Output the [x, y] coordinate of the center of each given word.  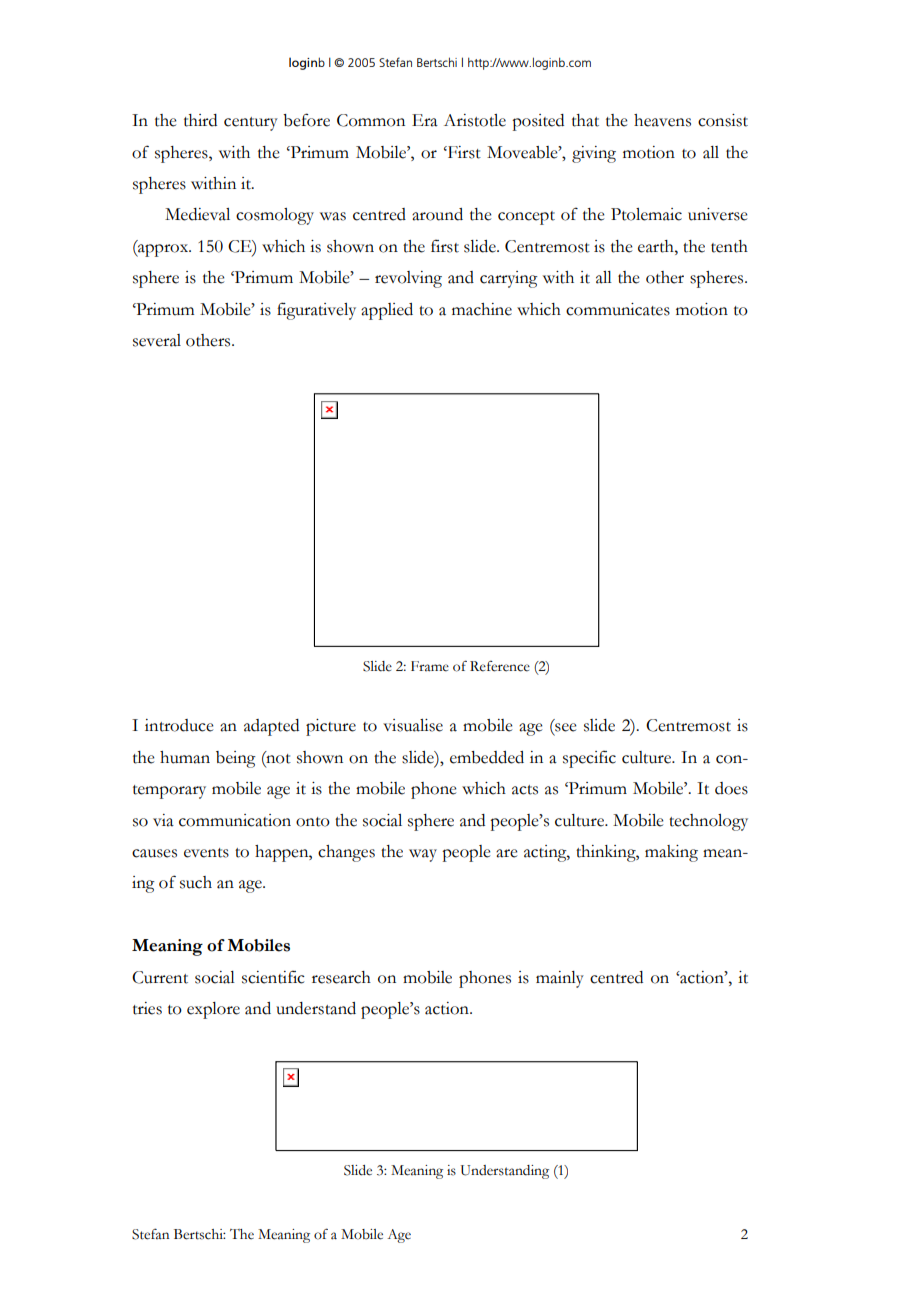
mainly [560, 979]
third [200, 120]
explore [213, 1010]
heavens [662, 120]
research [341, 977]
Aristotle [475, 120]
